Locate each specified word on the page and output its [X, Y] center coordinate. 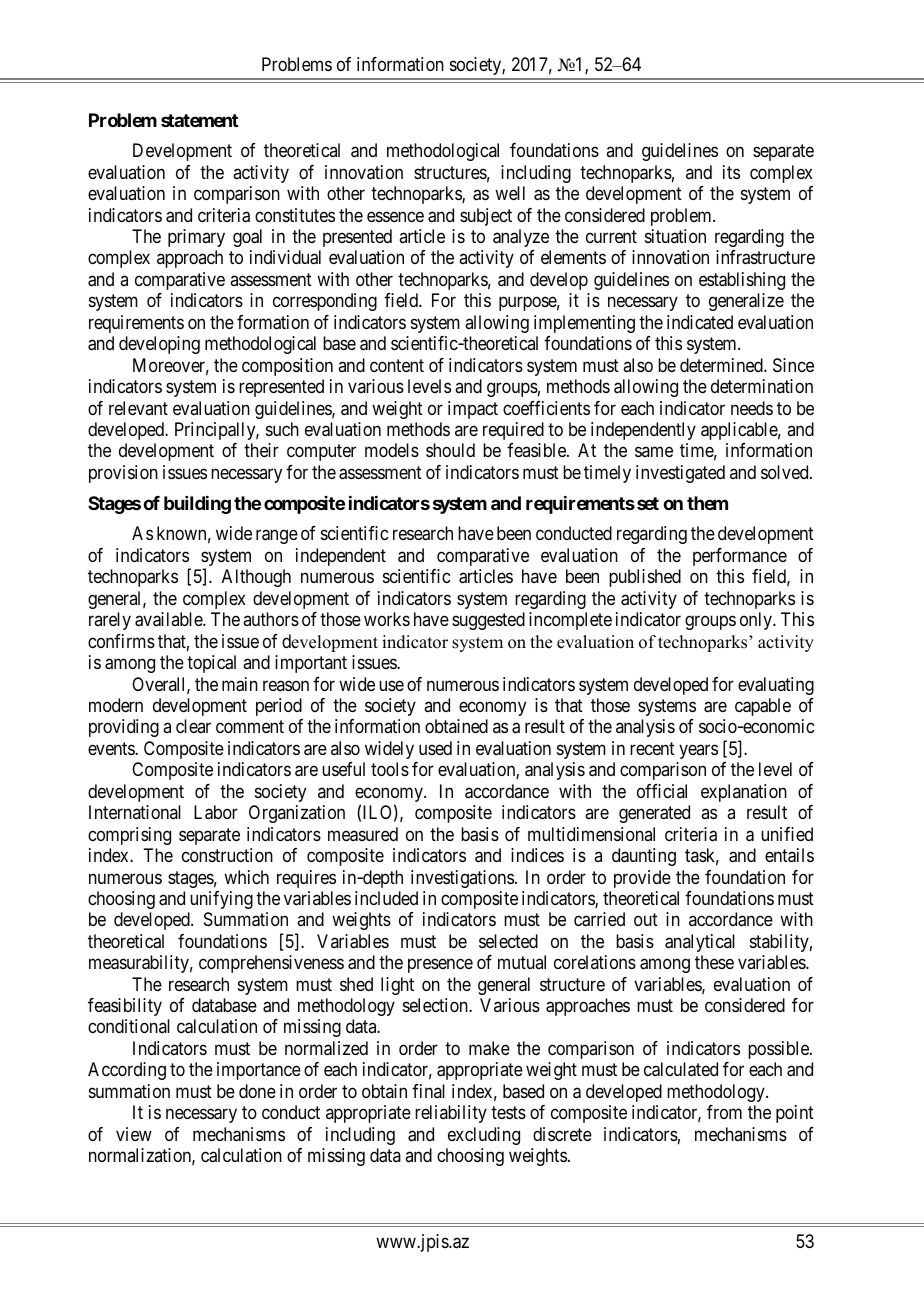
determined [722, 365]
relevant [138, 408]
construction [227, 855]
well [510, 193]
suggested [488, 621]
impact [473, 410]
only [757, 621]
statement [199, 120]
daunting [644, 857]
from [724, 1112]
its [731, 172]
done [257, 1091]
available [169, 619]
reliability [451, 1114]
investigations [462, 879]
